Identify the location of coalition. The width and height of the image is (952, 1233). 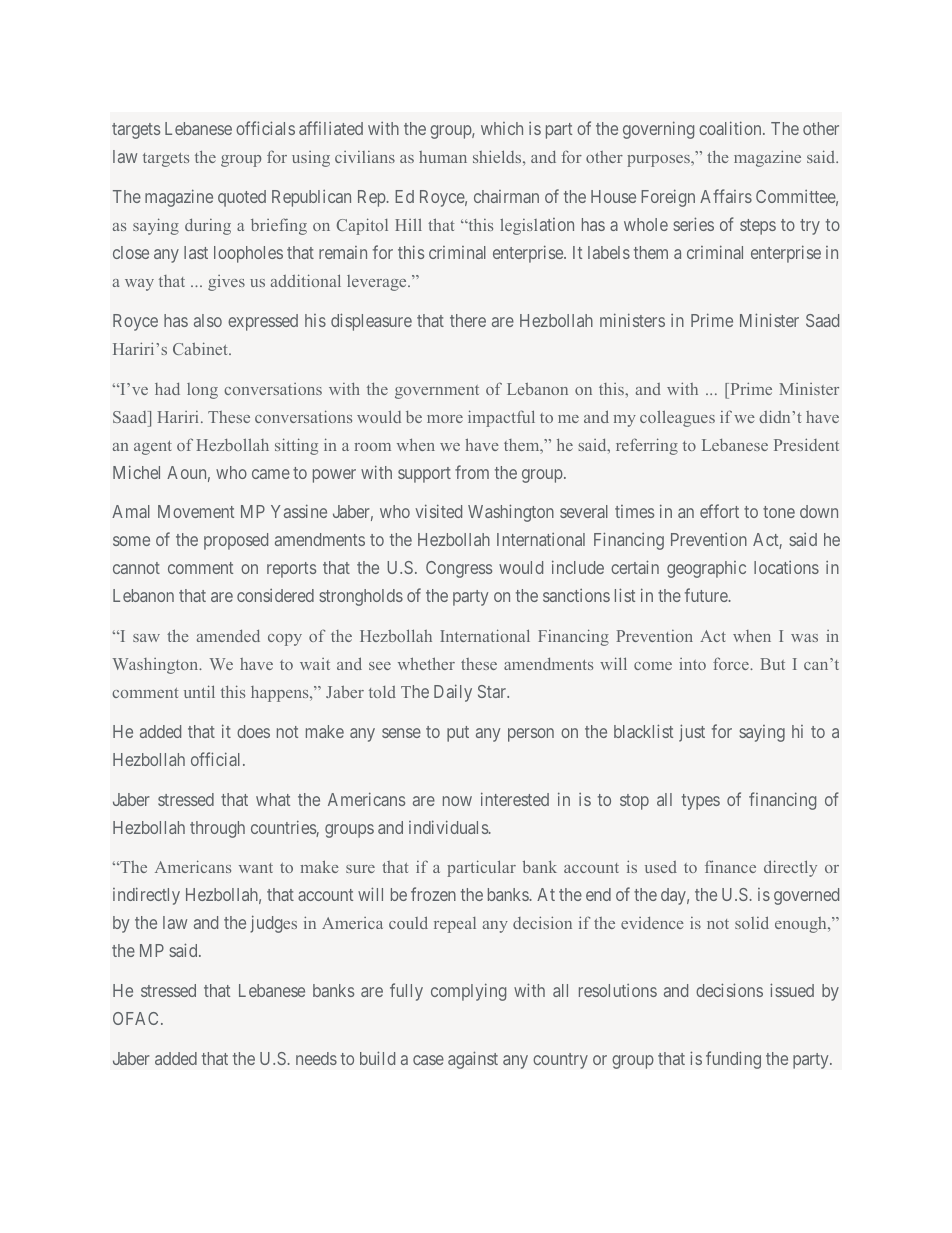
(731, 128).
